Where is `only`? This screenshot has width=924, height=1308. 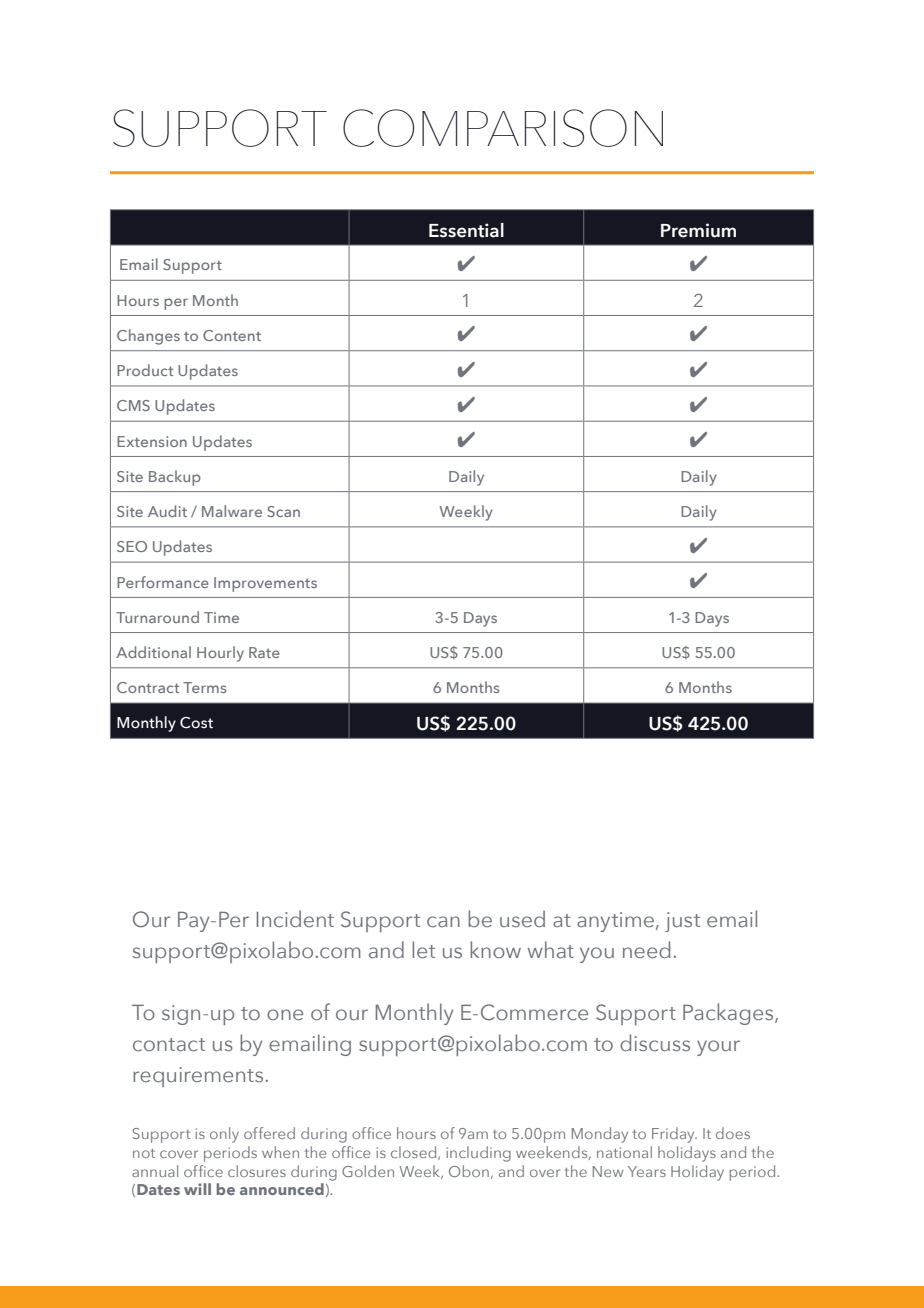
only is located at coordinates (224, 1135).
